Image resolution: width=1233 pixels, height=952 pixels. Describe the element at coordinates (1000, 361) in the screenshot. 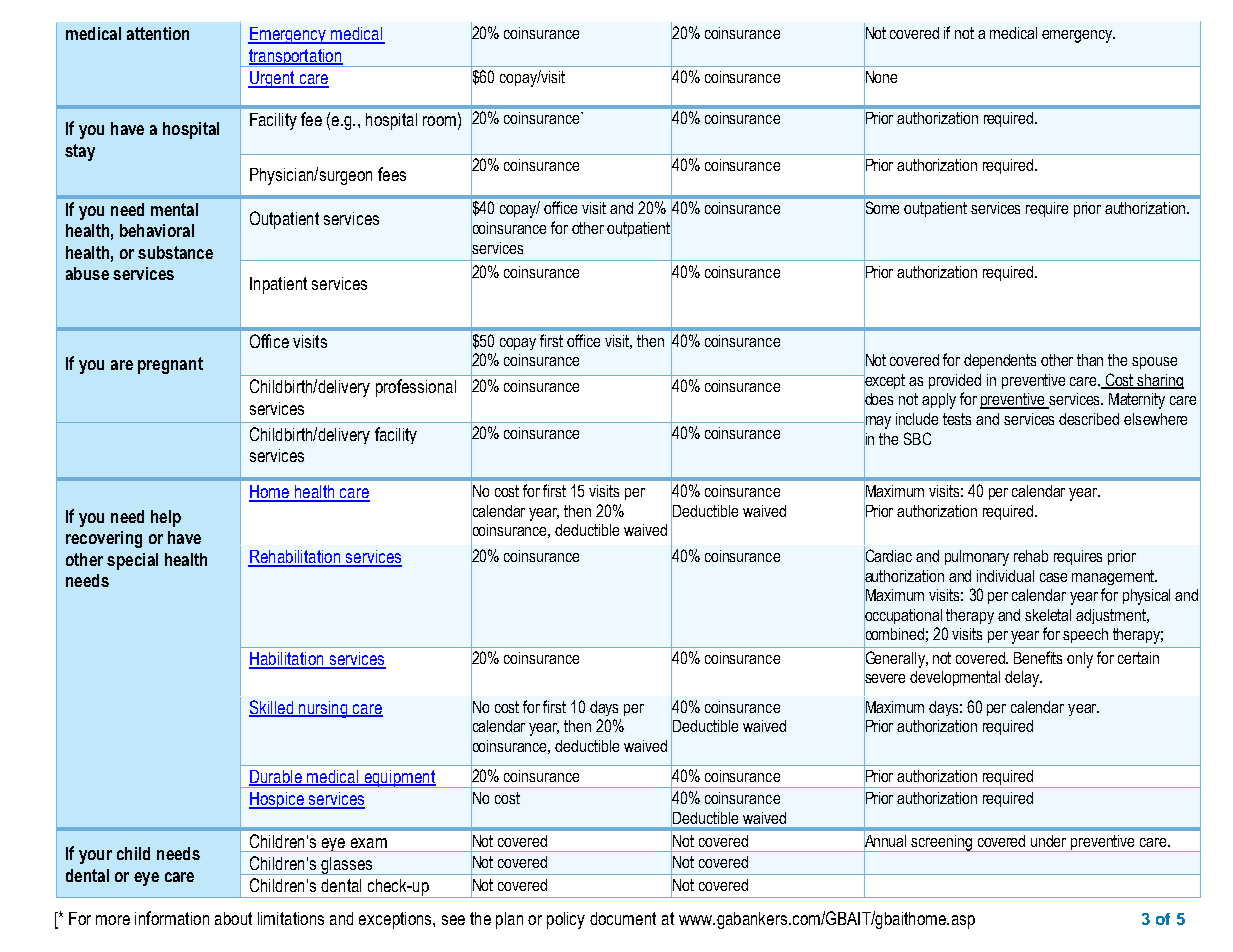

I see `dependents` at that location.
